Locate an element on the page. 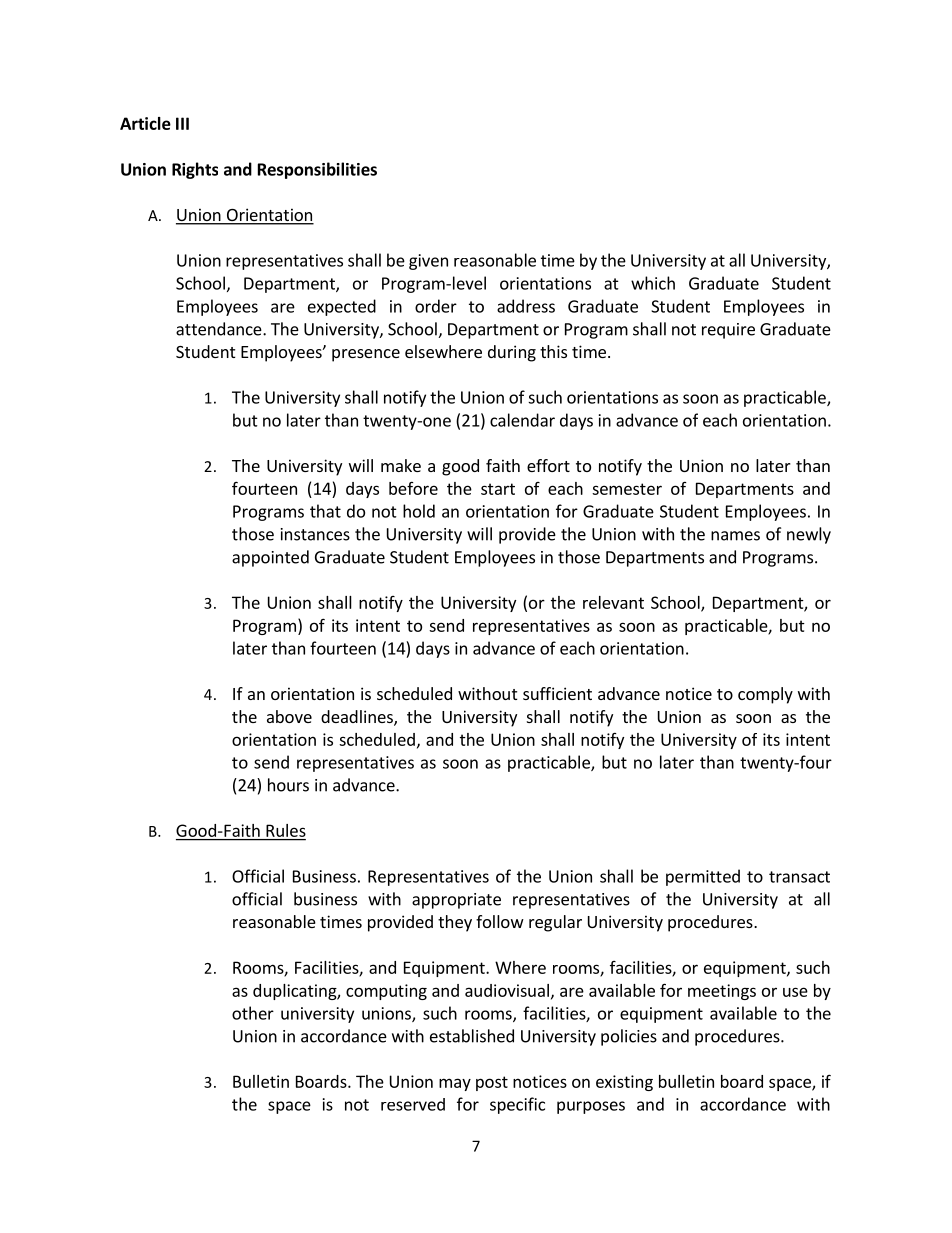 Image resolution: width=952 pixels, height=1233 pixels. existing is located at coordinates (624, 1083).
